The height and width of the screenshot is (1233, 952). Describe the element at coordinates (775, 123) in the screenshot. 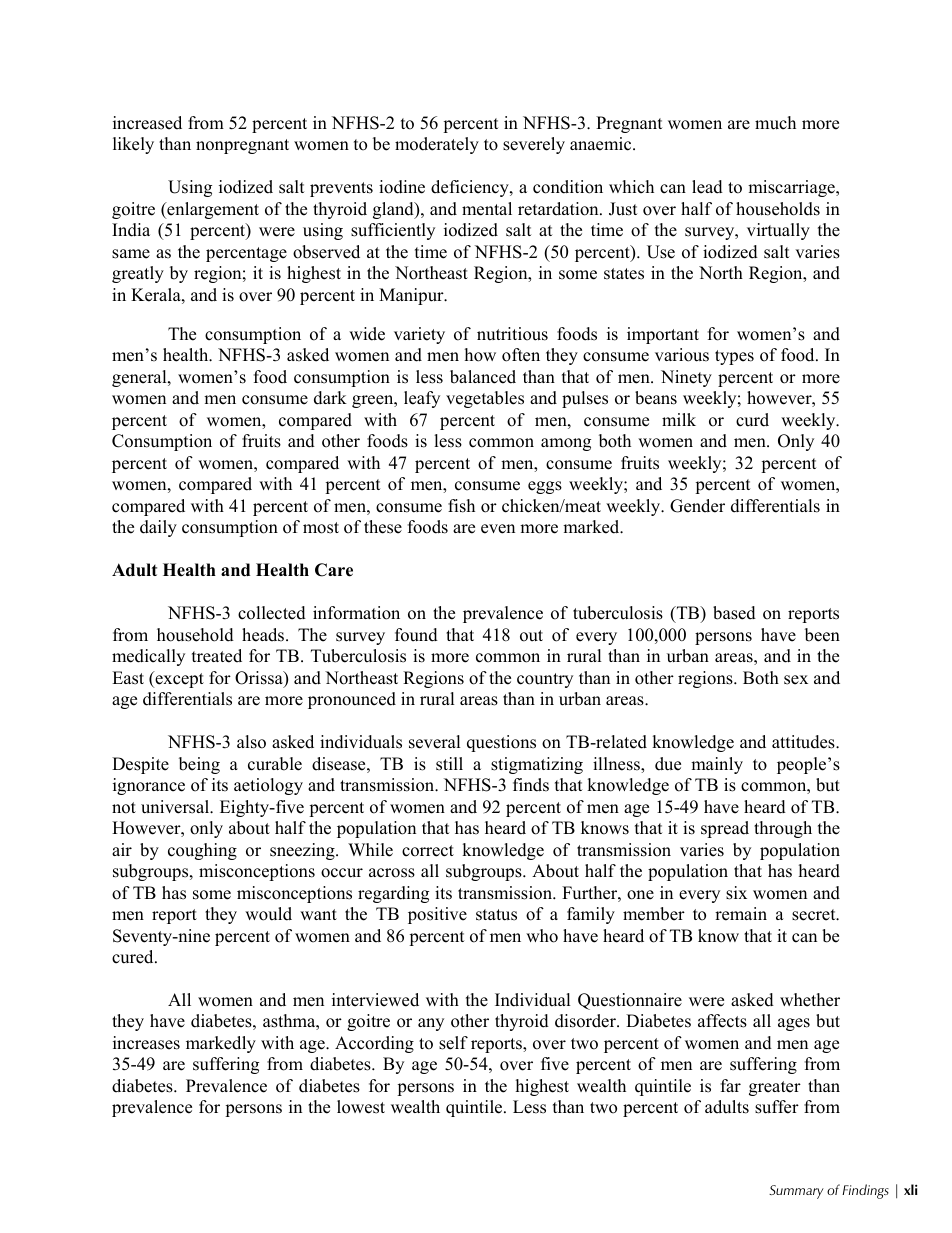

I see `much` at that location.
